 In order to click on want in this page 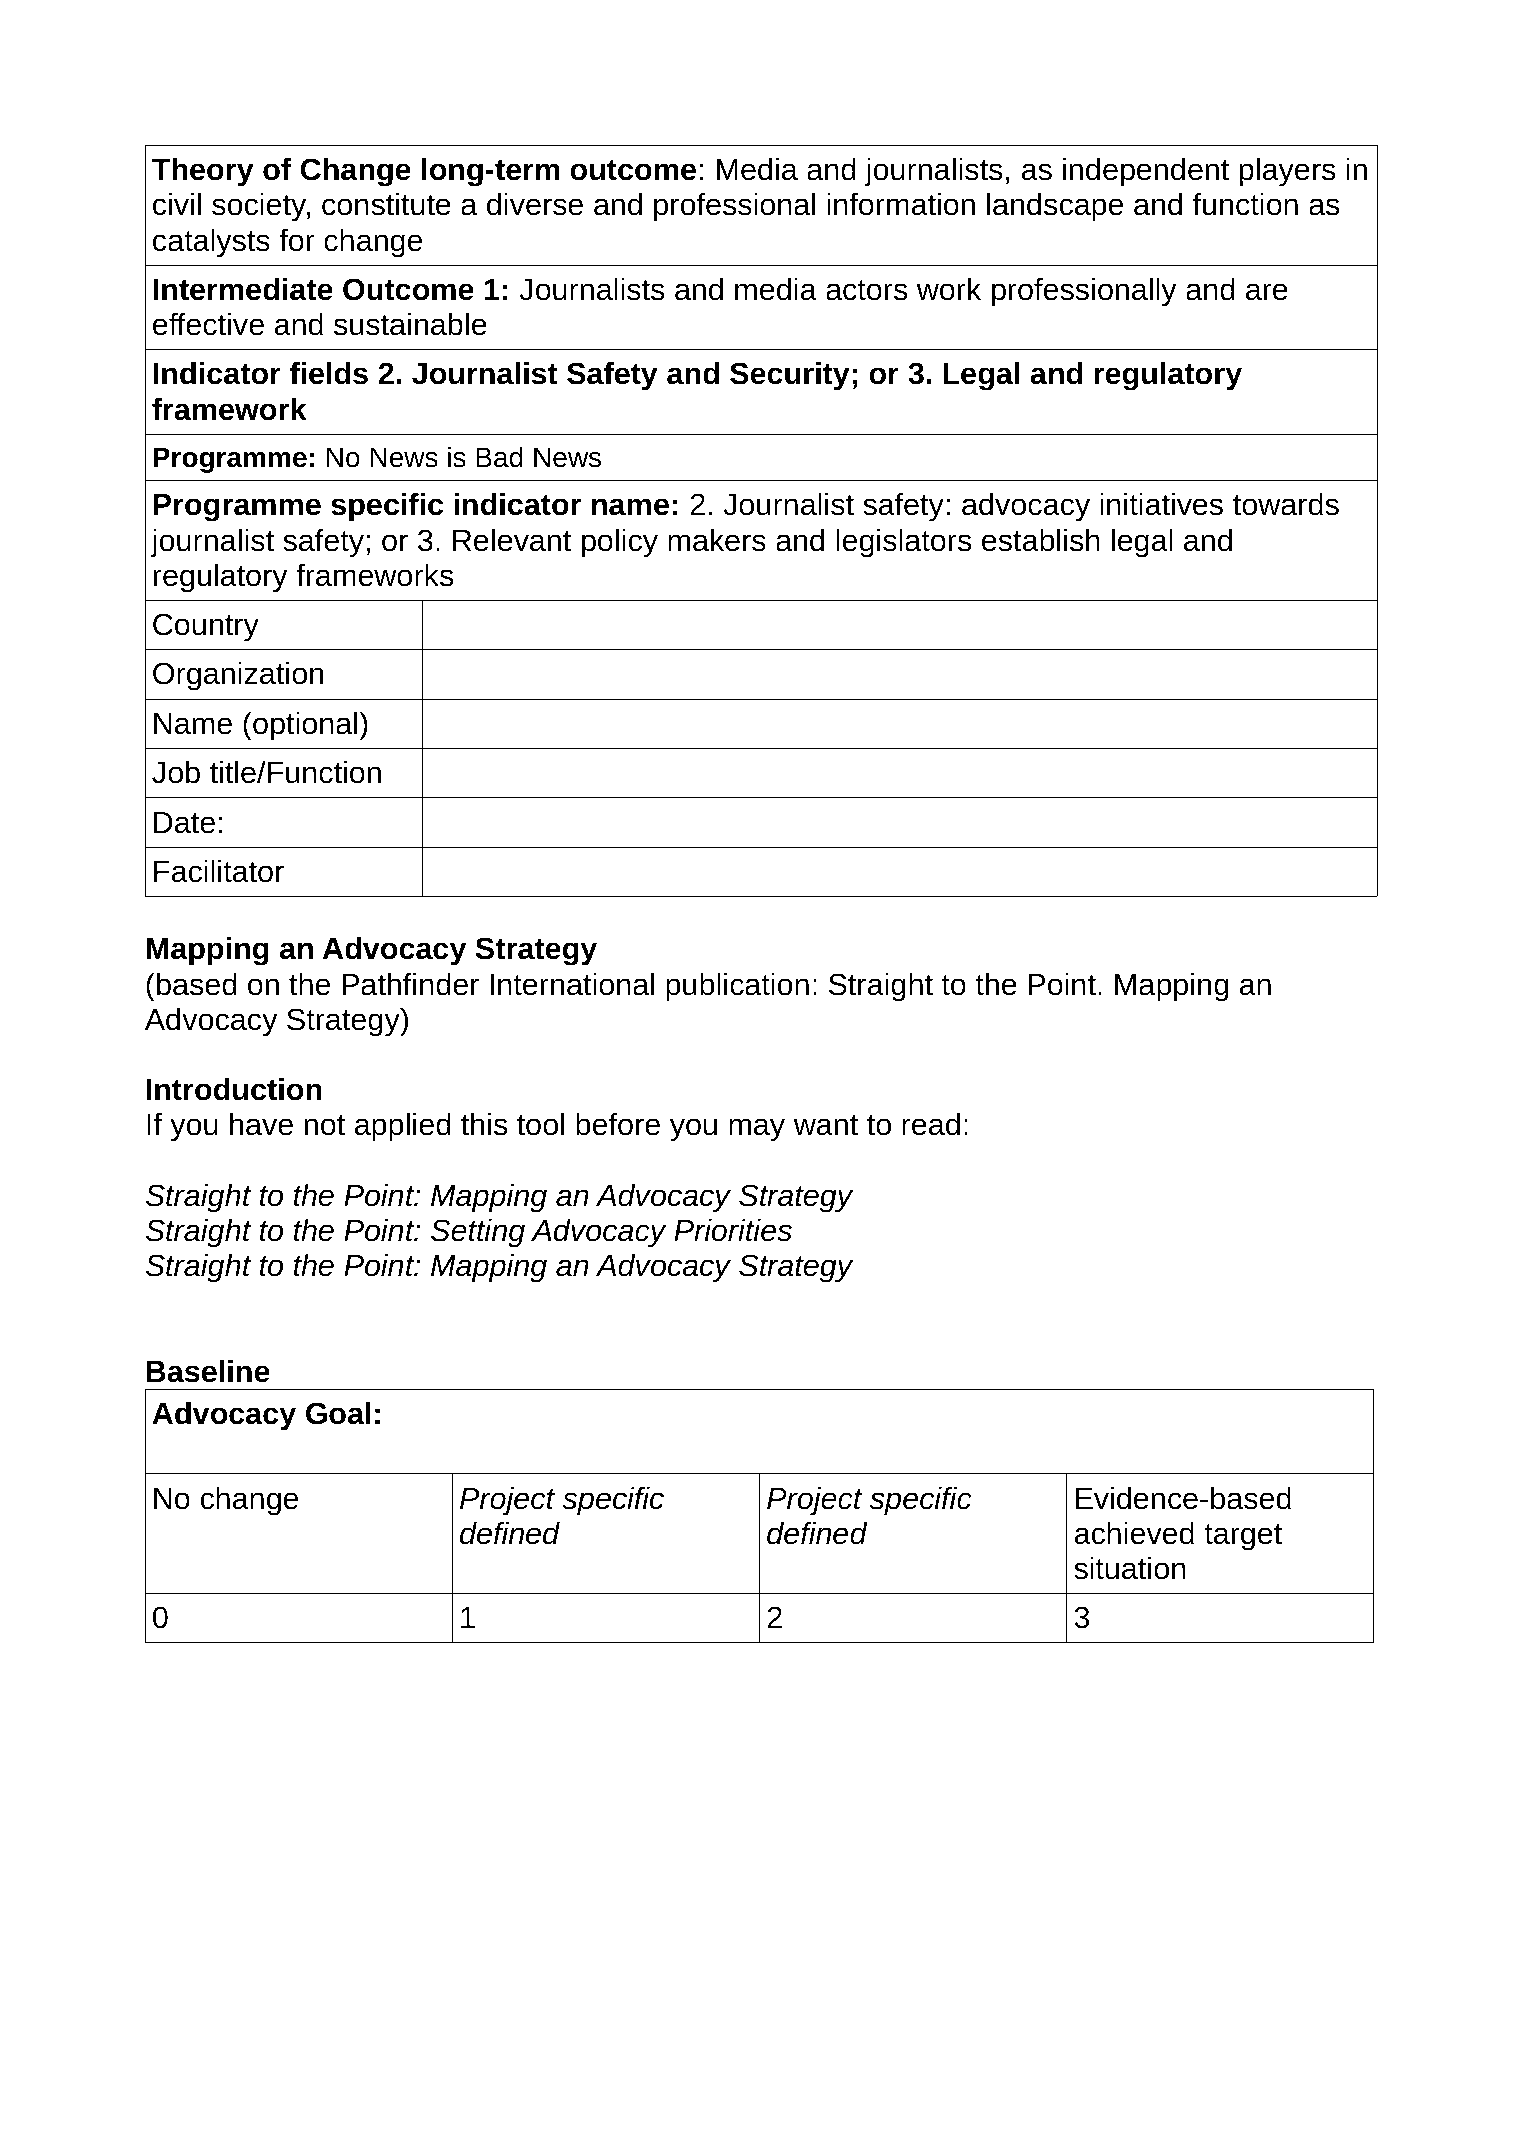, I will do `click(826, 1125)`.
